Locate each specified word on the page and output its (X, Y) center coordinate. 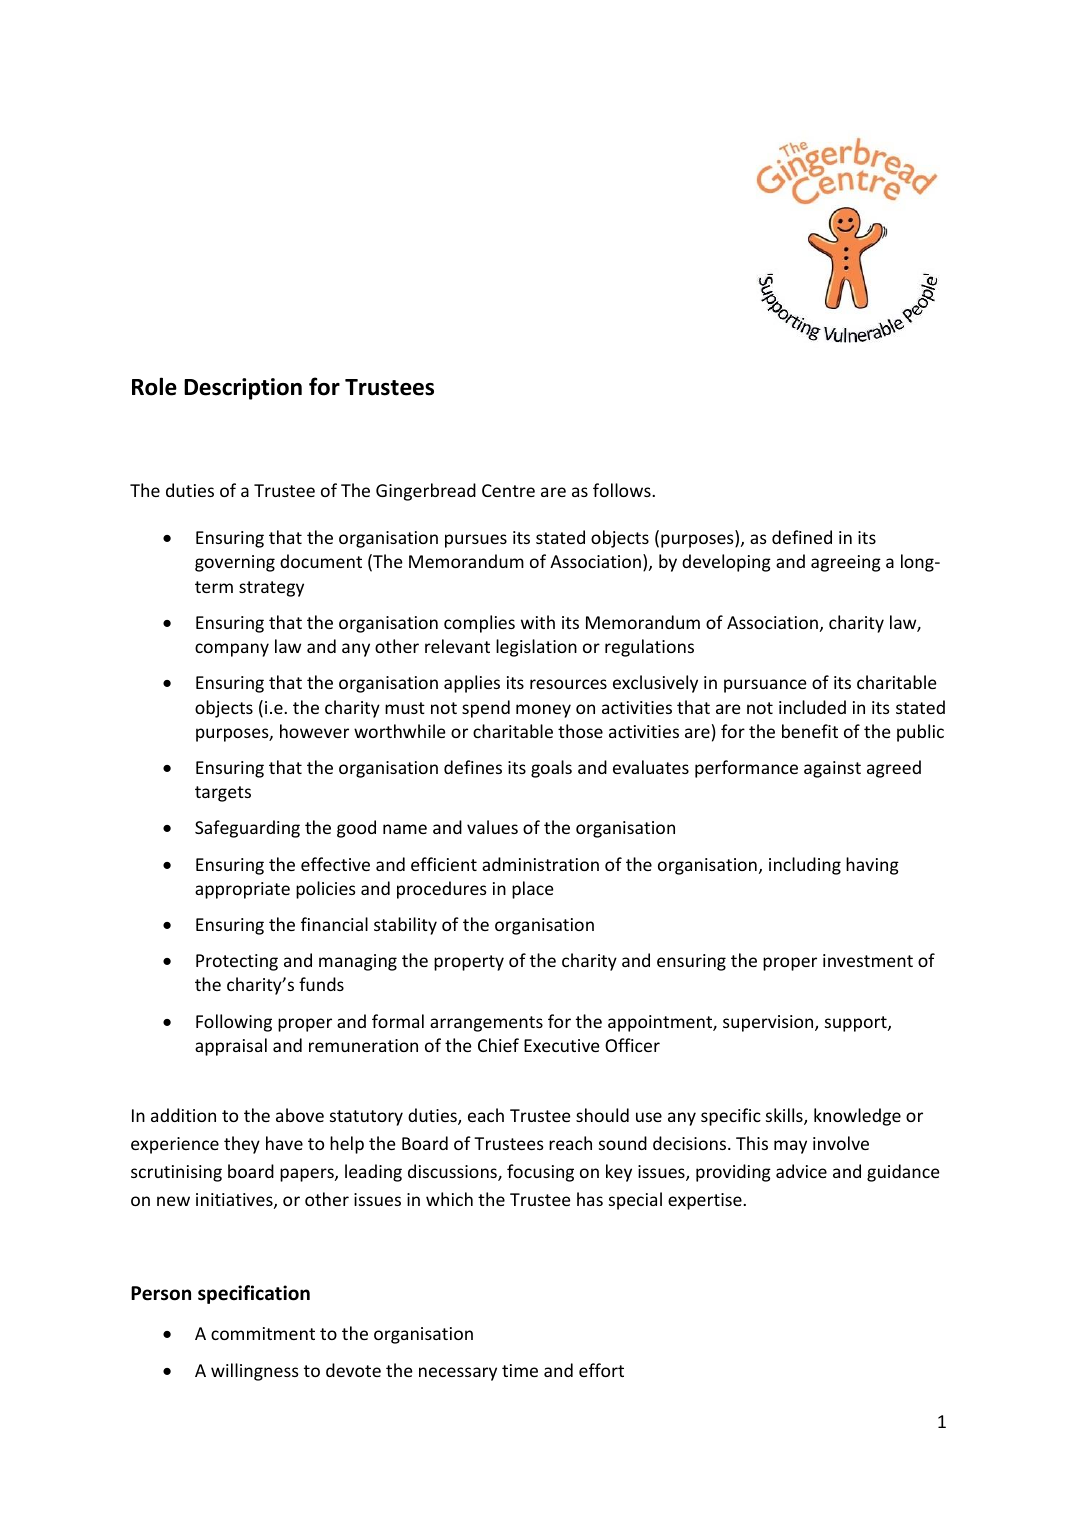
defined (802, 537)
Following (234, 1023)
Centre (508, 490)
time (520, 1370)
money (543, 711)
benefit (810, 731)
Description (243, 389)
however (314, 731)
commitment (263, 1333)
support (857, 1024)
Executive (562, 1045)
